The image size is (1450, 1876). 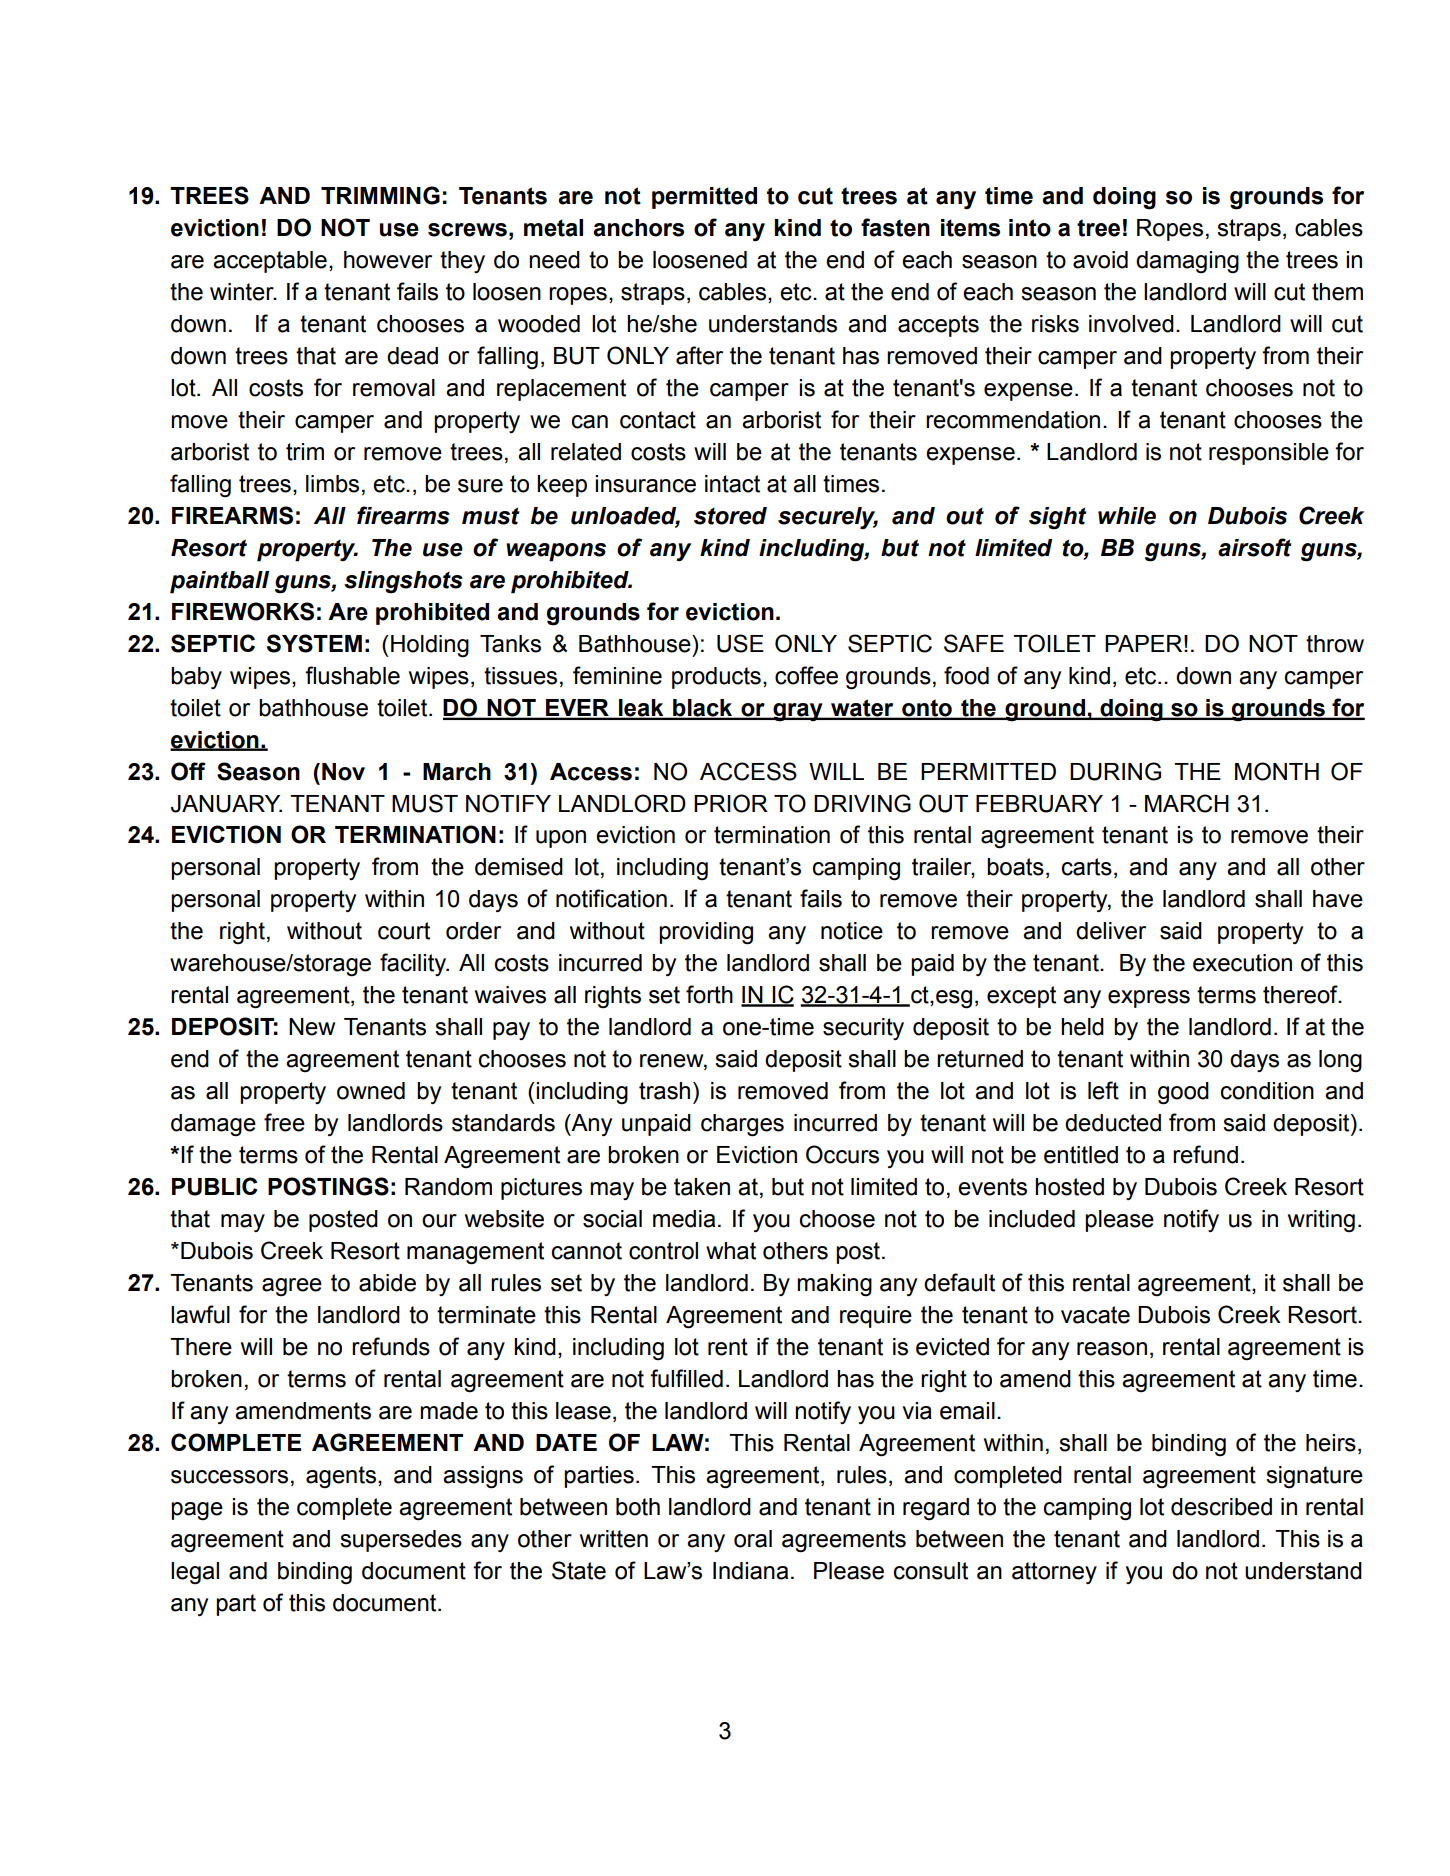 What do you see at coordinates (1321, 1221) in the image?
I see `writing` at bounding box center [1321, 1221].
